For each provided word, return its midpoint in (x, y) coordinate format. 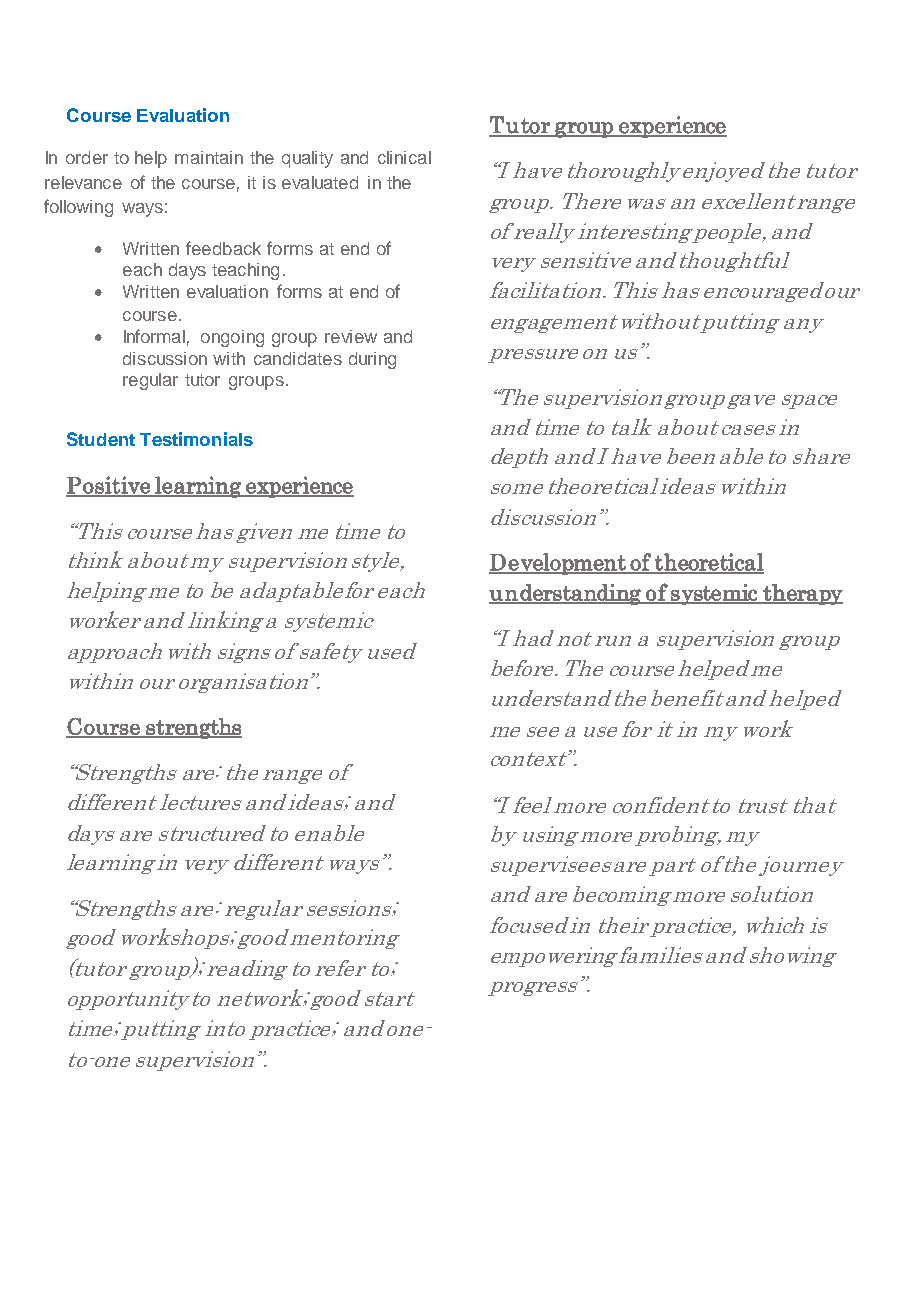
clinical (404, 157)
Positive (109, 486)
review (351, 336)
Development (558, 564)
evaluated (320, 182)
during (372, 360)
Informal (154, 336)
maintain (209, 157)
